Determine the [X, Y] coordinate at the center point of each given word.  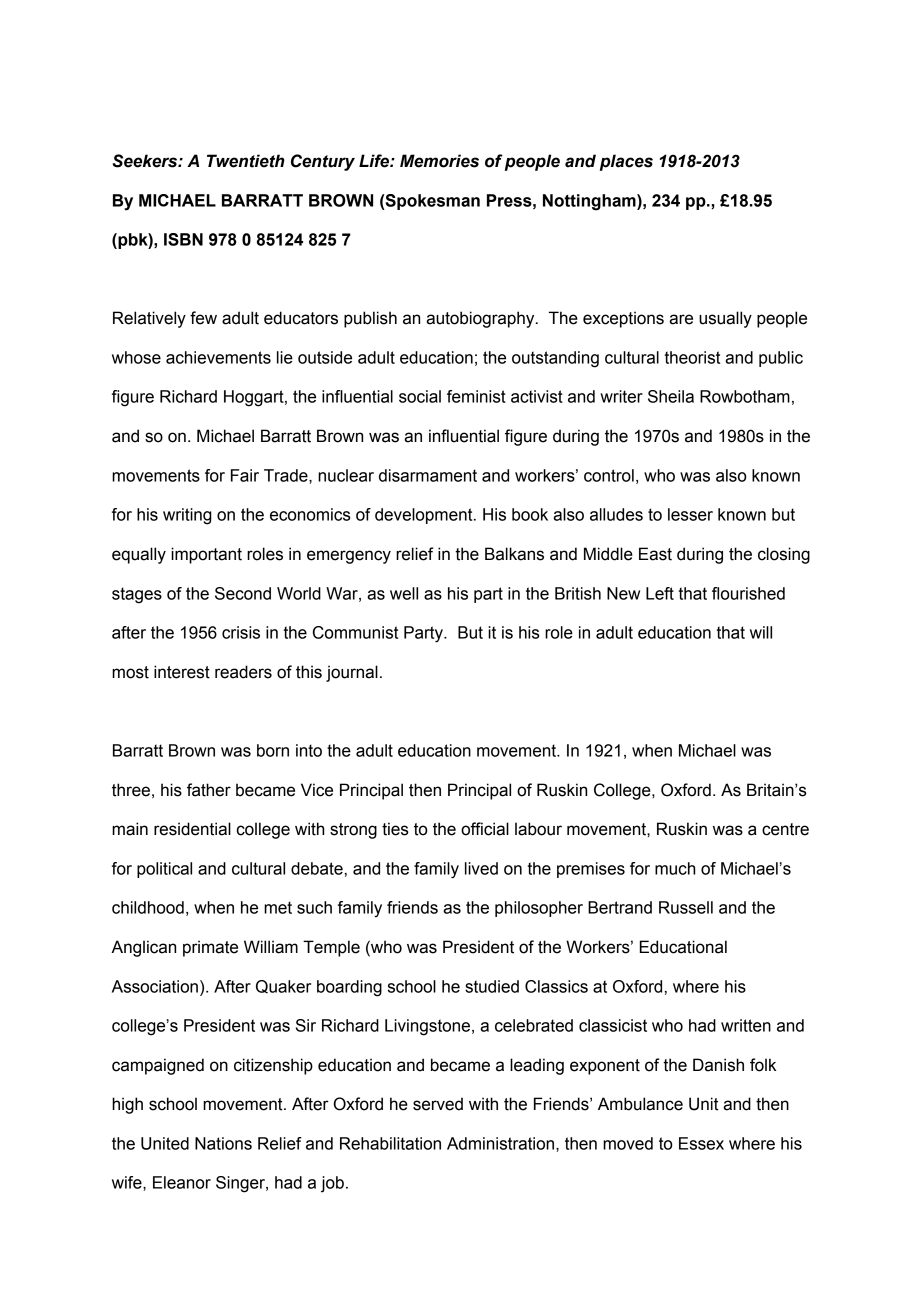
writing [187, 516]
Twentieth [246, 161]
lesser [690, 514]
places [626, 162]
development [425, 516]
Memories [439, 161]
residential [192, 829]
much [675, 868]
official [485, 829]
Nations [223, 1143]
